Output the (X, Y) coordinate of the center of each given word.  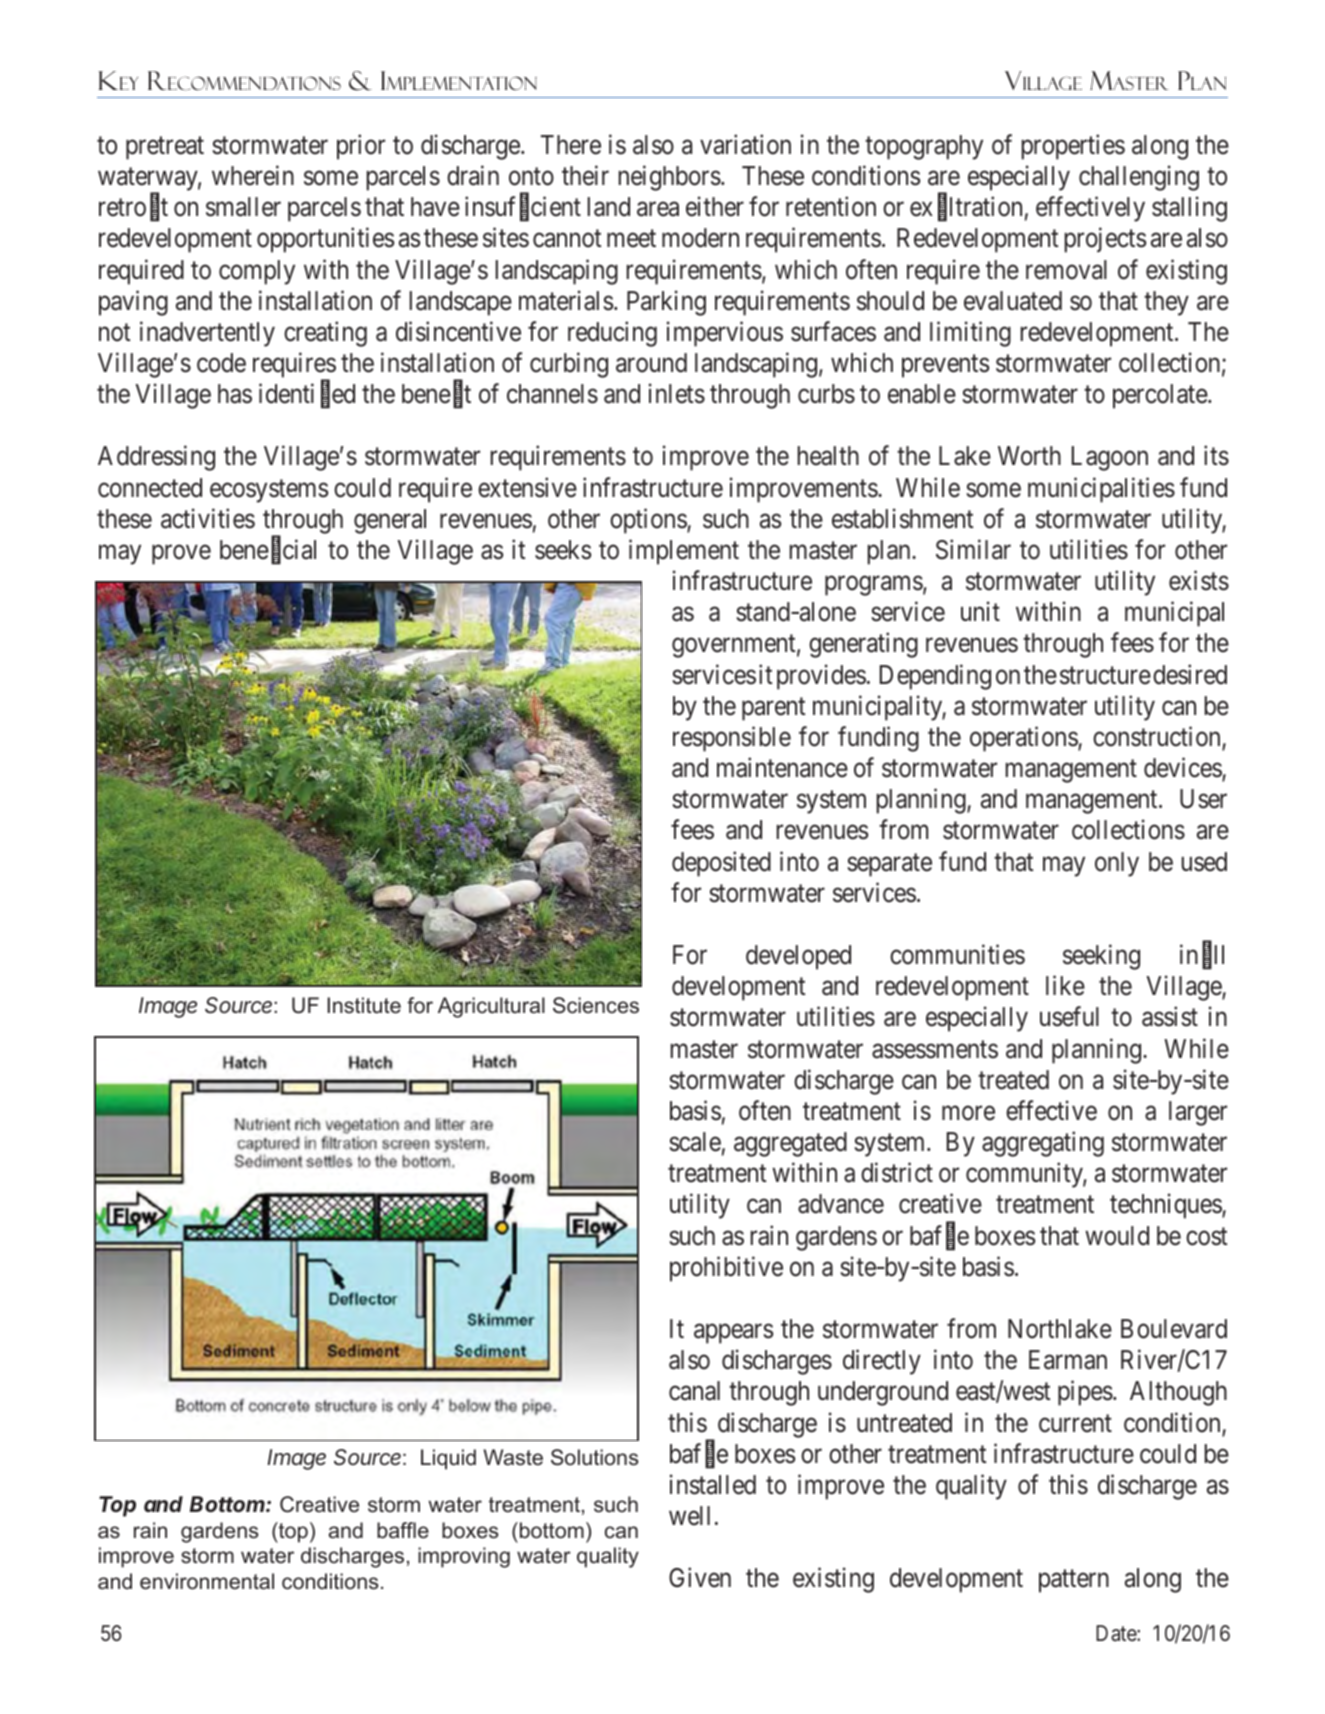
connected (150, 488)
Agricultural (491, 1007)
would (1117, 1236)
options (649, 521)
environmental (207, 1581)
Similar (973, 549)
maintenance (782, 767)
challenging (1139, 178)
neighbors (670, 178)
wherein (253, 175)
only (1117, 864)
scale (695, 1142)
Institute (364, 1005)
